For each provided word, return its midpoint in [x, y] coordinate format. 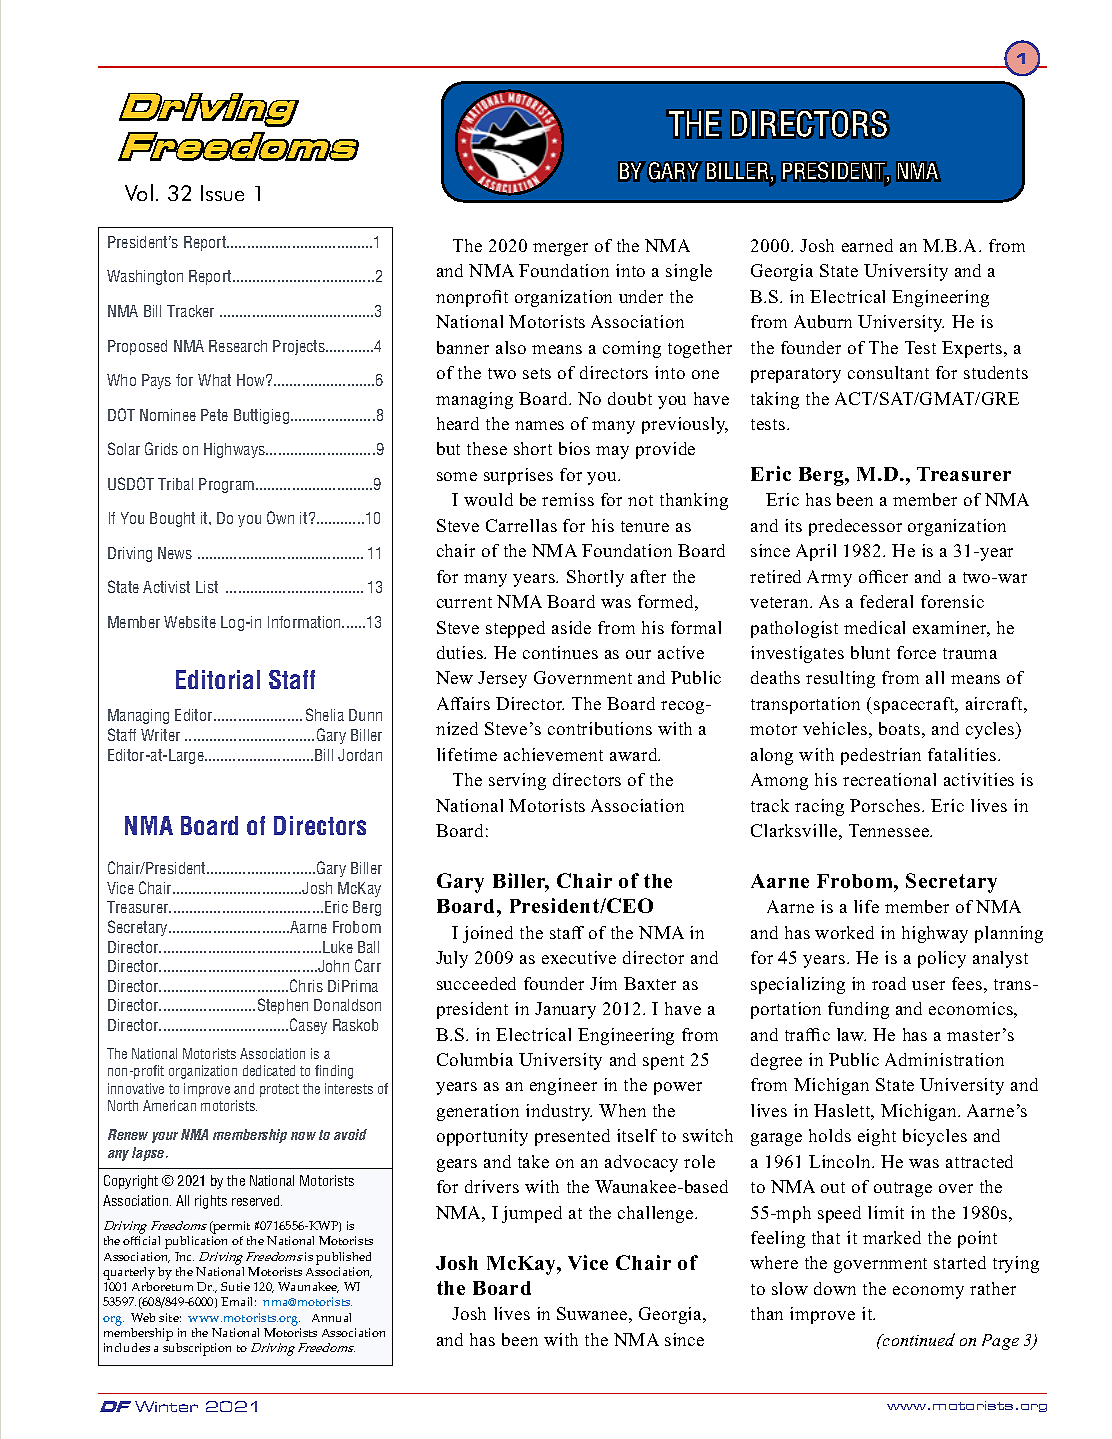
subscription [197, 1349]
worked [844, 932]
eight [877, 1137]
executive [579, 957]
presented [572, 1137]
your [165, 1137]
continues [560, 652]
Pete [214, 415]
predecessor [855, 527]
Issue [222, 193]
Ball [368, 947]
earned [867, 245]
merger [560, 249]
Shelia [325, 714]
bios [574, 448]
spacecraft [915, 705]
